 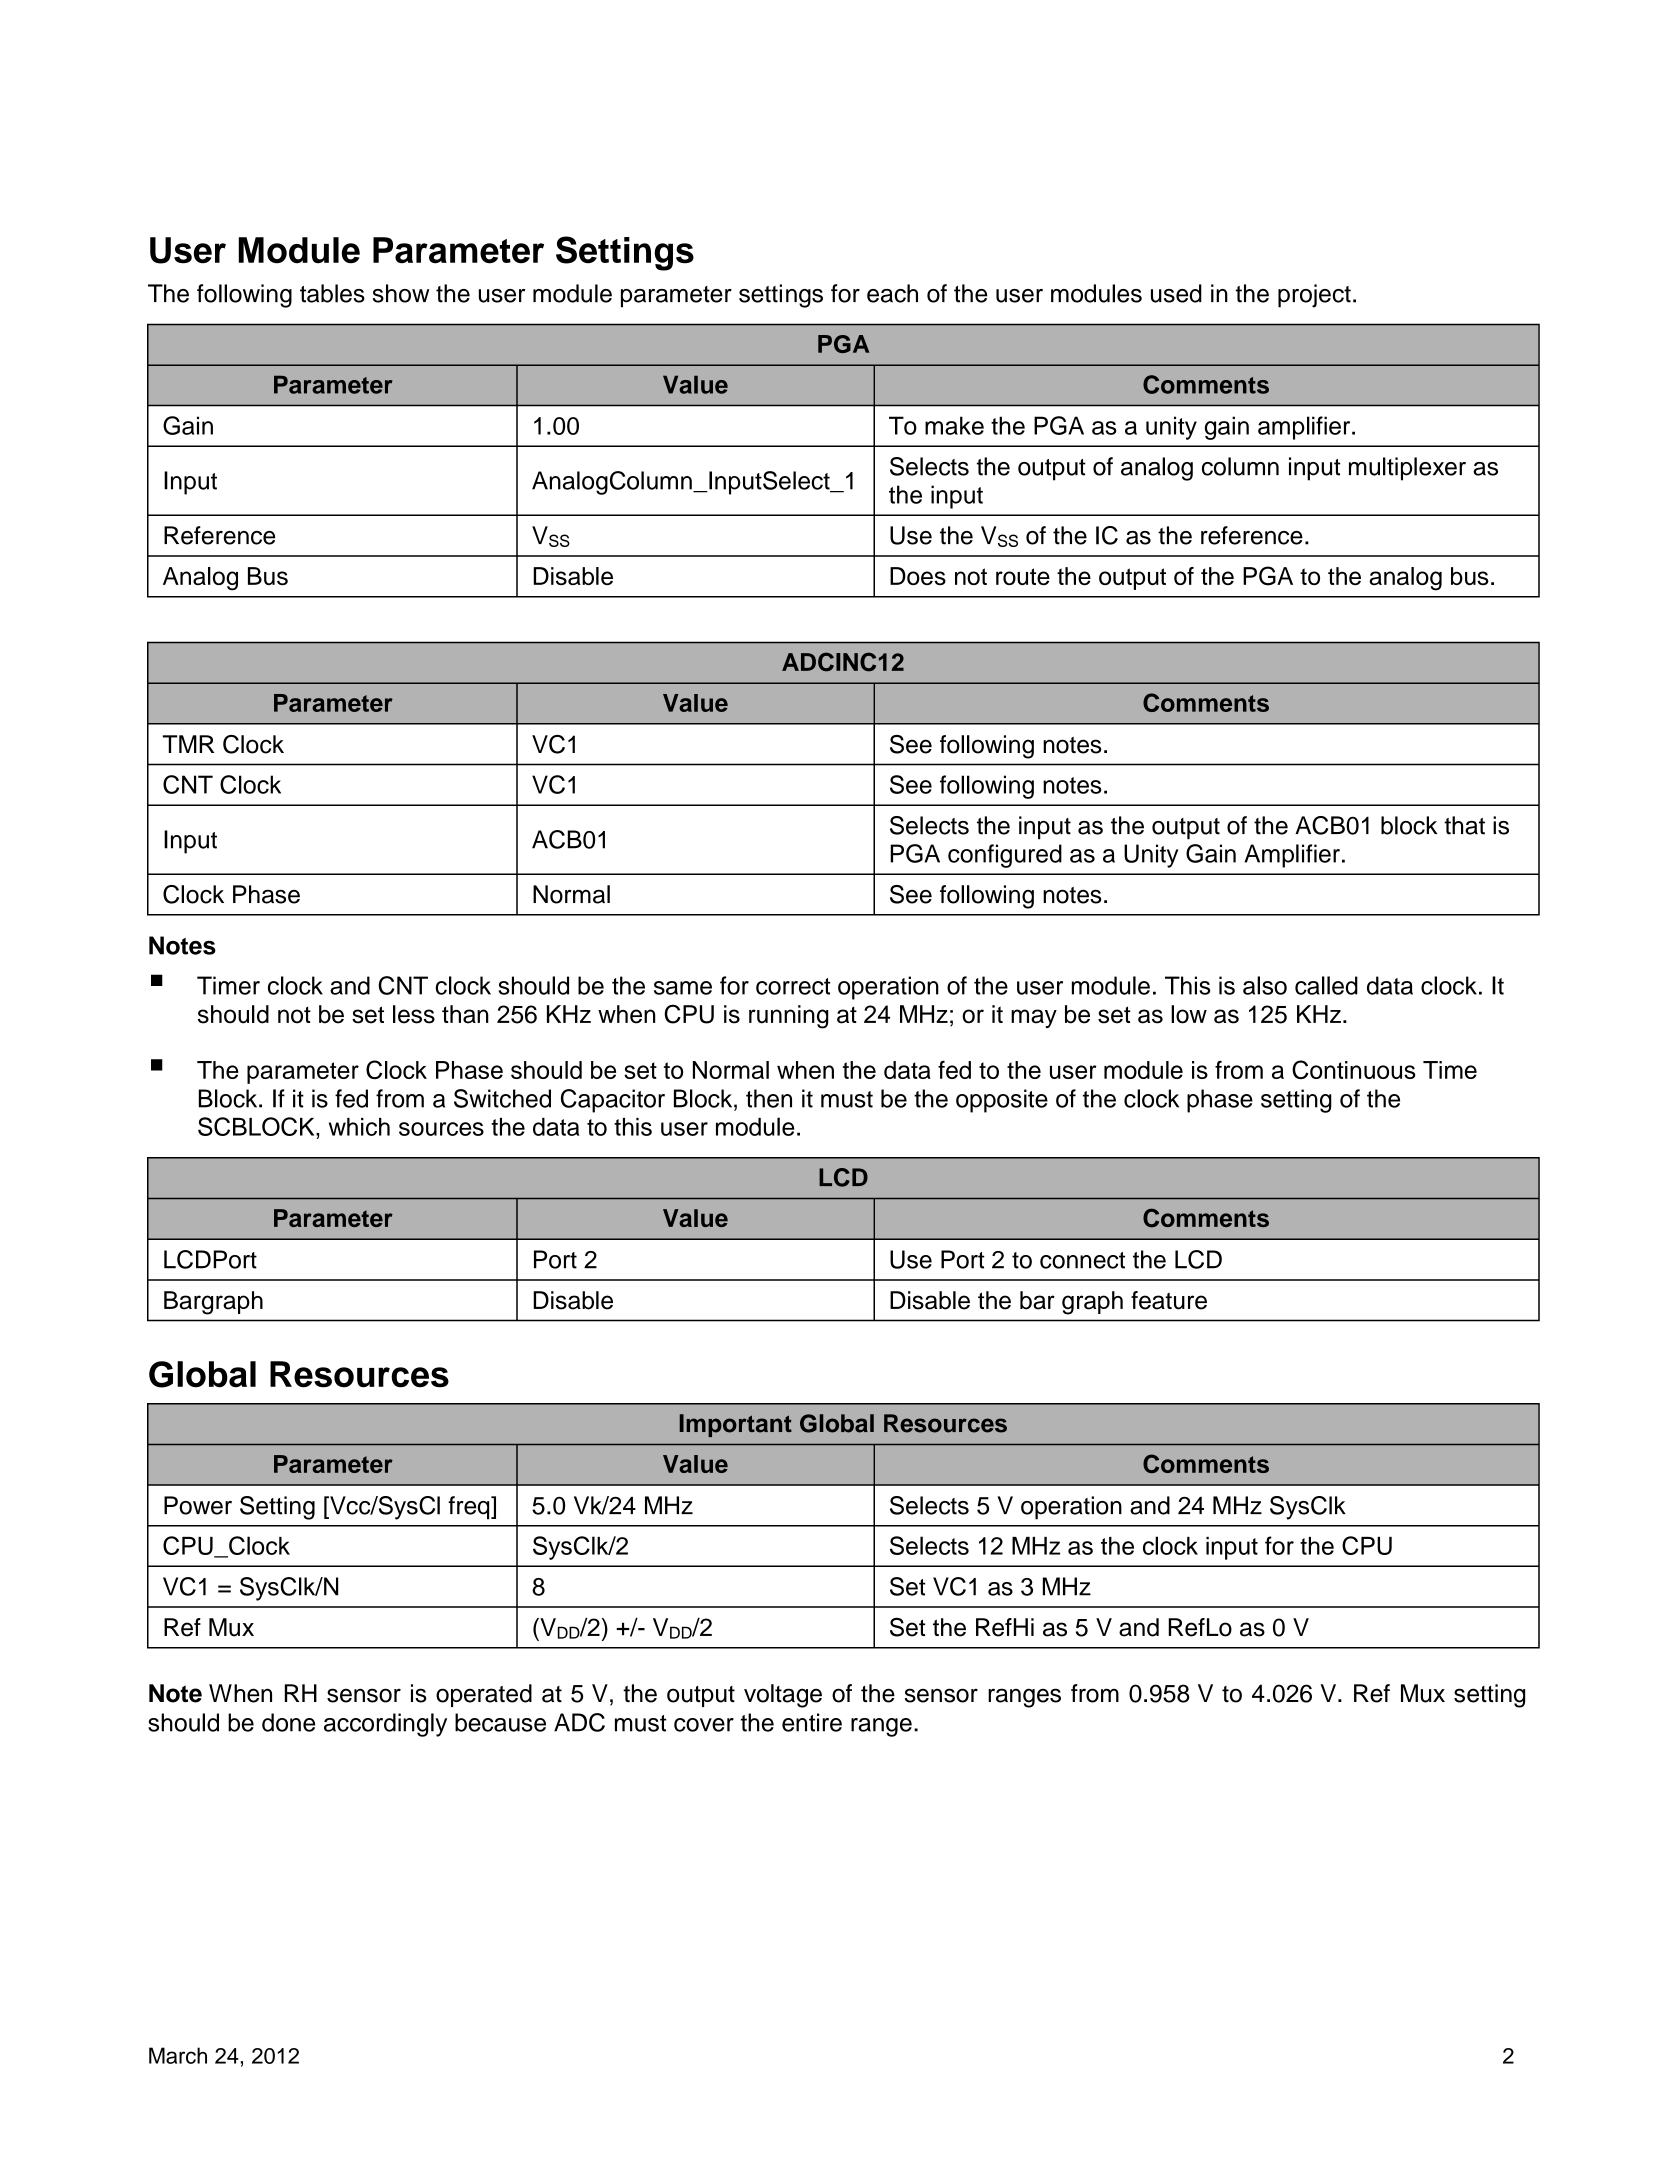 What do you see at coordinates (332, 293) in the image?
I see `tables` at bounding box center [332, 293].
